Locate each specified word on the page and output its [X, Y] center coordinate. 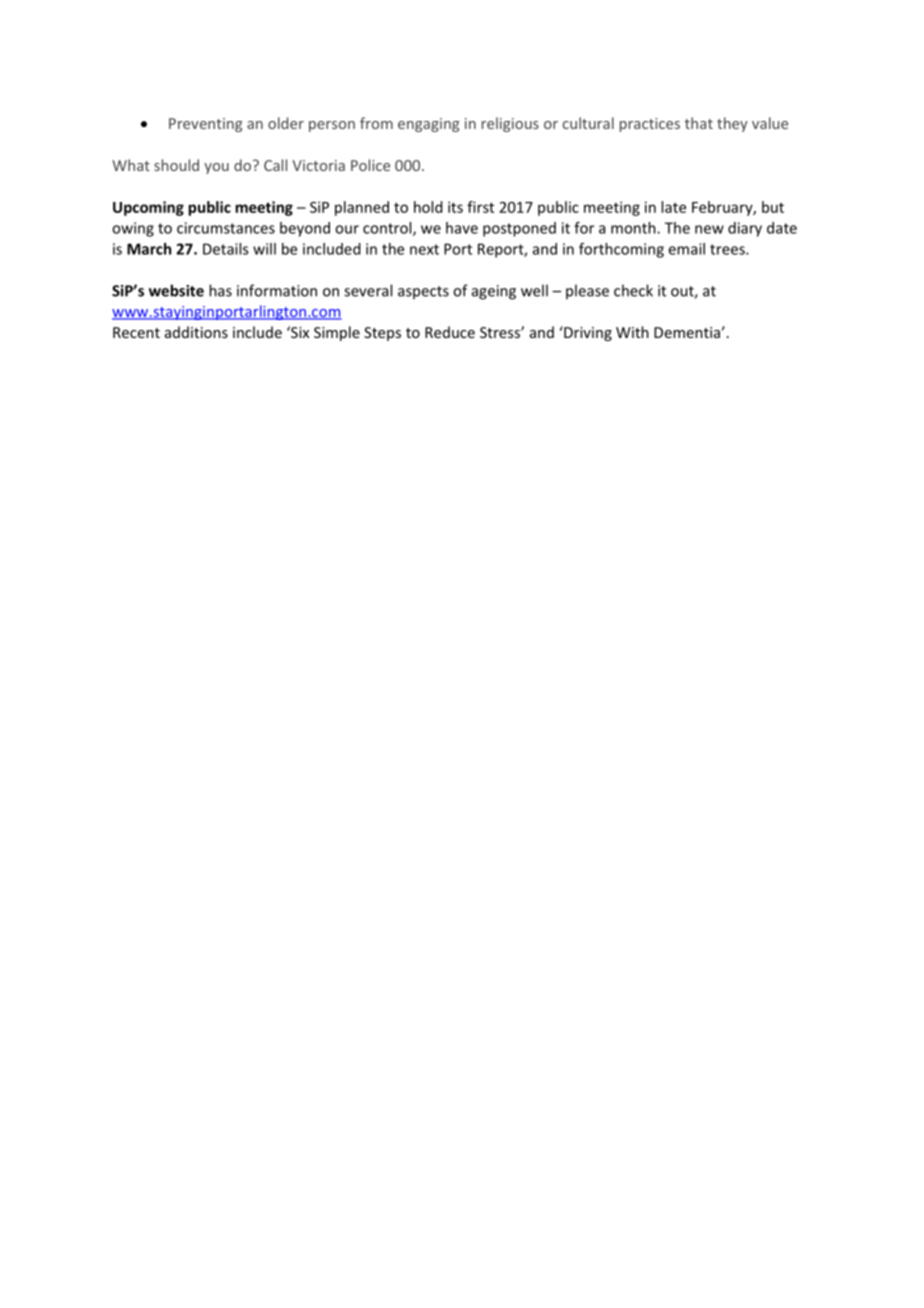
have [462, 228]
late [673, 207]
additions [196, 332]
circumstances [226, 228]
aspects [423, 292]
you [216, 168]
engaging [428, 125]
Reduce [450, 332]
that [699, 123]
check [633, 290]
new [709, 229]
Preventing [205, 125]
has [220, 290]
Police [370, 165]
